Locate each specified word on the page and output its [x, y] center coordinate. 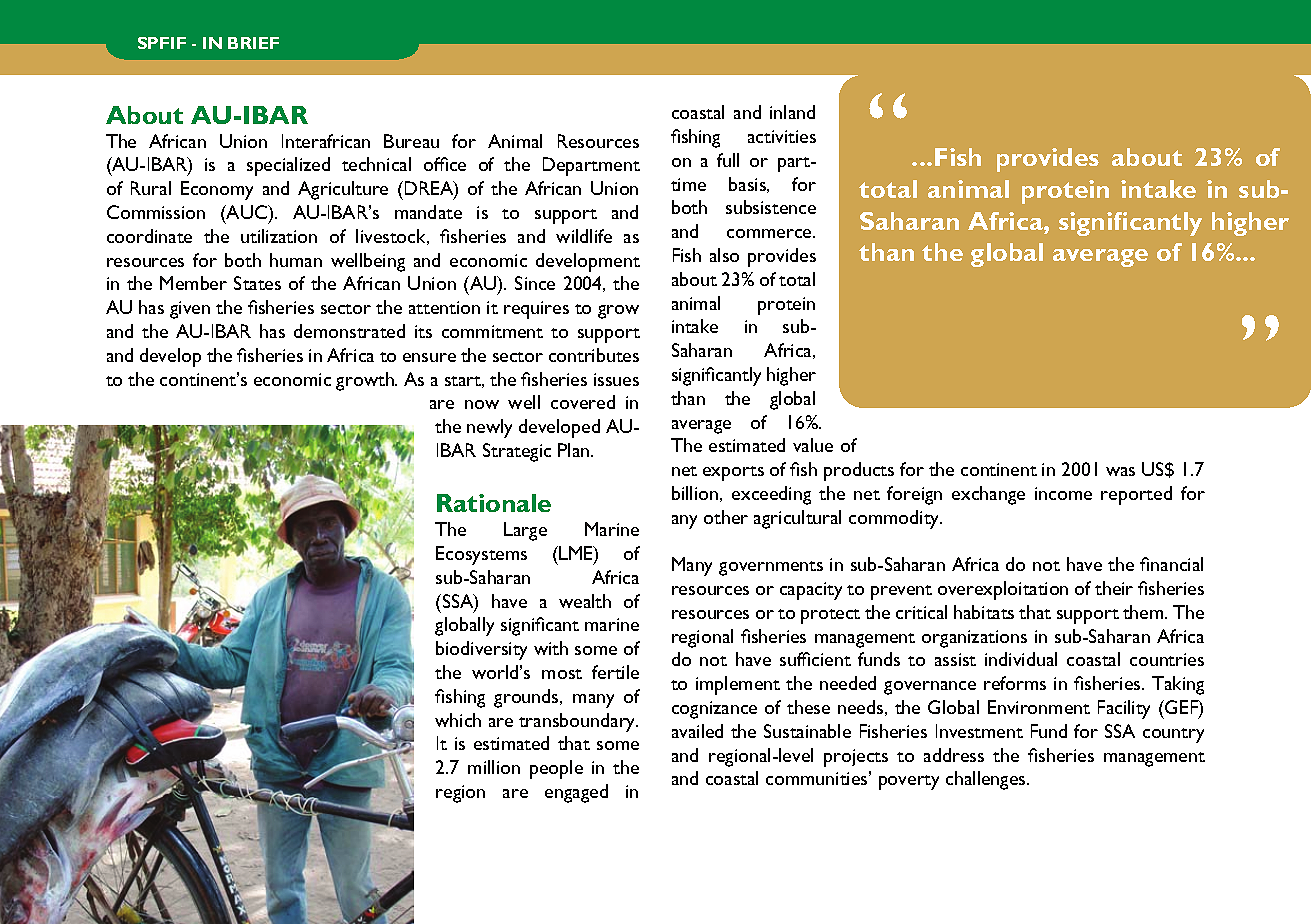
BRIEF [253, 43]
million [494, 767]
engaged [576, 793]
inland [792, 112]
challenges [987, 780]
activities [782, 136]
